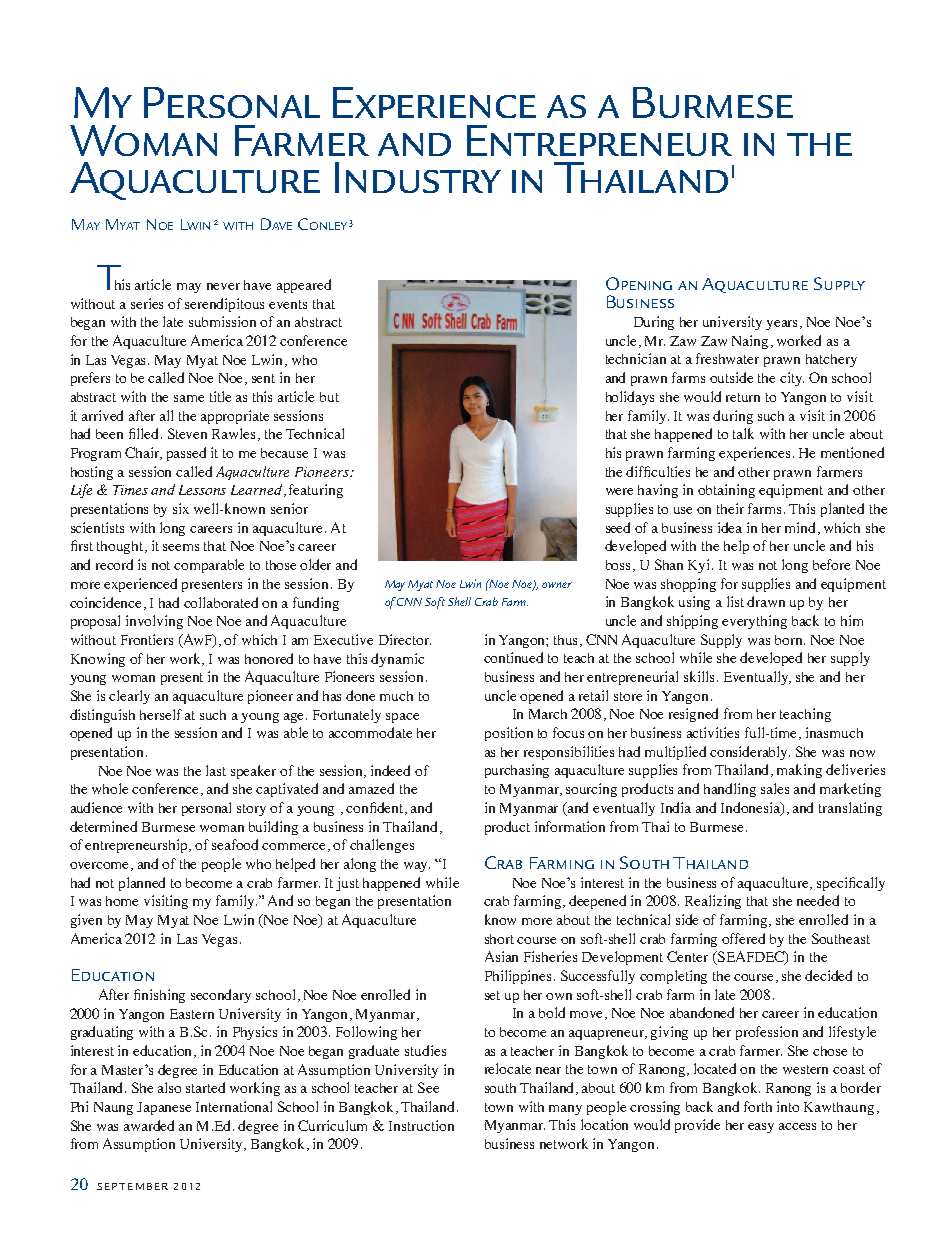 Image resolution: width=952 pixels, height=1233 pixels. What do you see at coordinates (147, 639) in the screenshot?
I see `Frontiers` at bounding box center [147, 639].
